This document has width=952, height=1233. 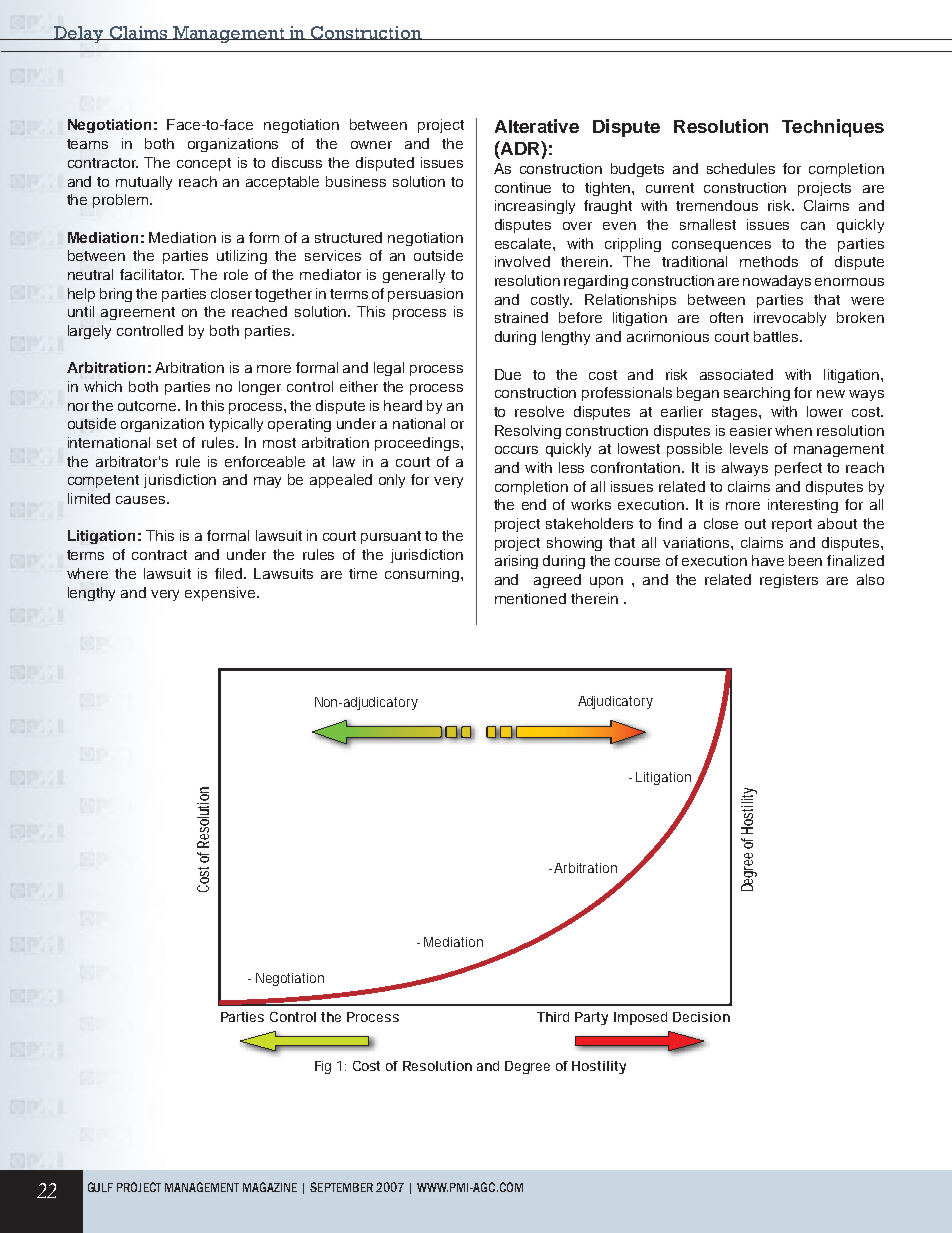 What do you see at coordinates (138, 313) in the document?
I see `agreement` at bounding box center [138, 313].
